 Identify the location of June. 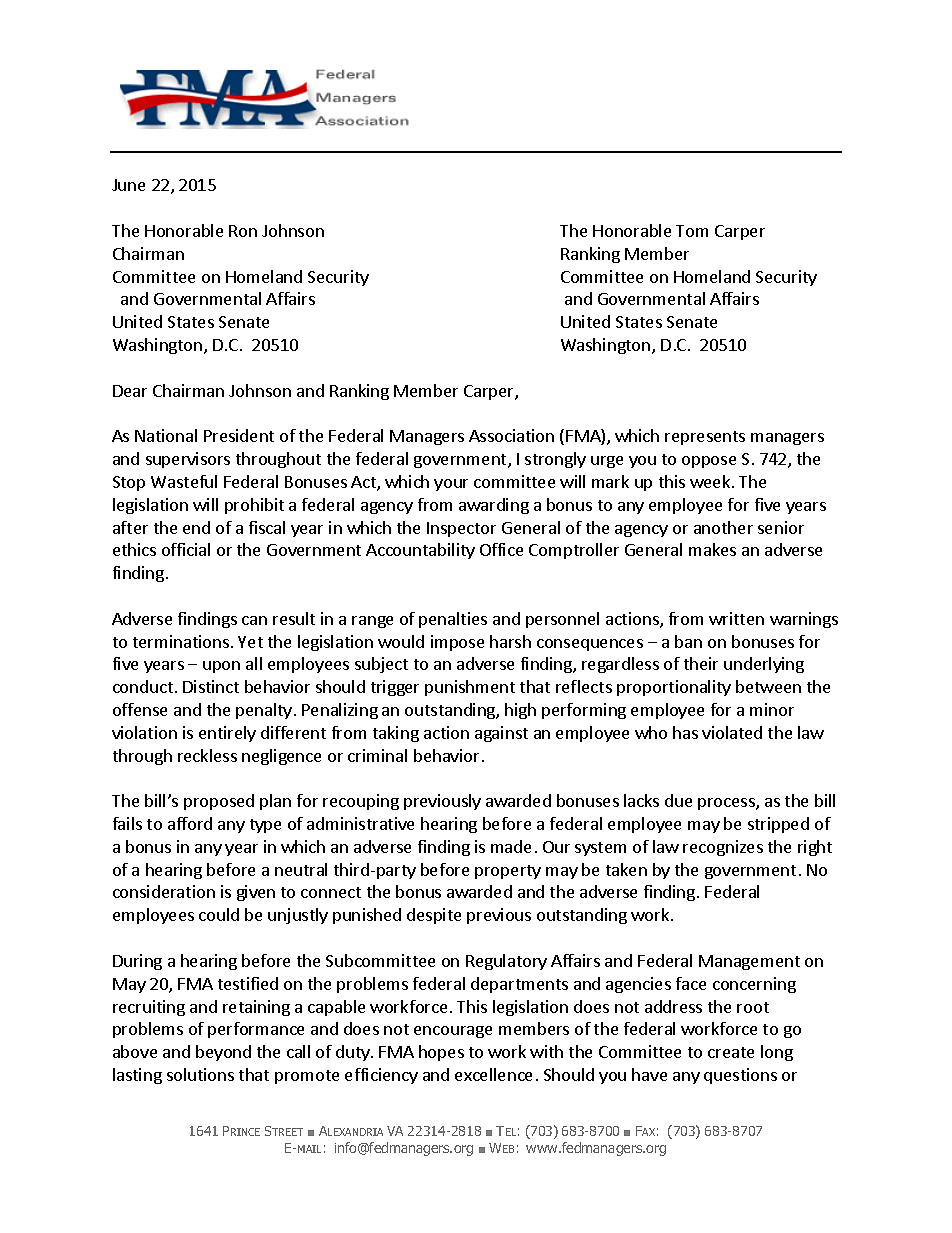
(128, 185).
